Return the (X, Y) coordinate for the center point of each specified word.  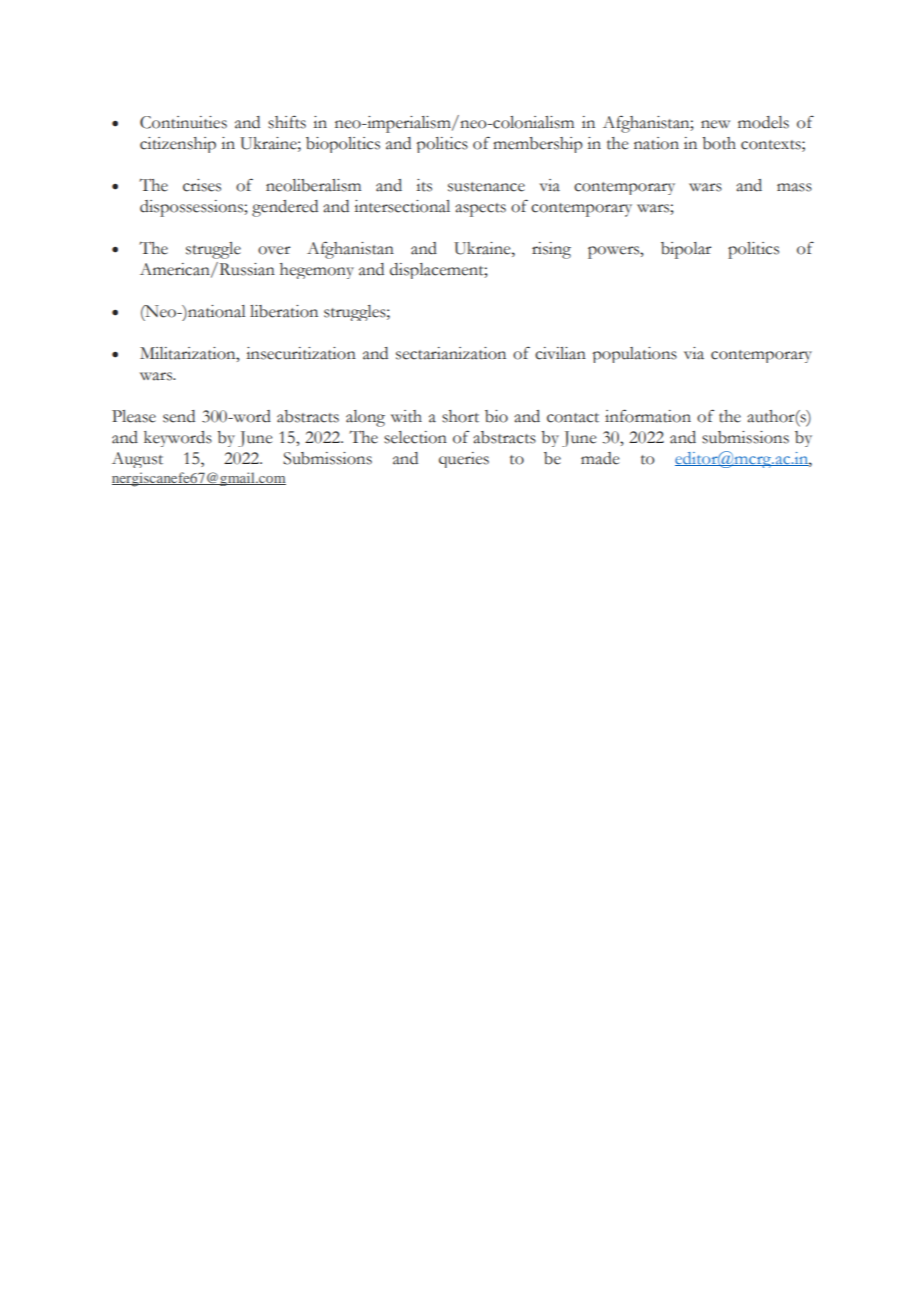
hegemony (317, 271)
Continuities (183, 122)
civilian (560, 353)
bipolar (686, 250)
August (137, 460)
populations (635, 355)
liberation (284, 311)
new (715, 124)
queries (464, 460)
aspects (480, 210)
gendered (285, 208)
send (179, 416)
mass (794, 187)
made (600, 458)
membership (538, 145)
